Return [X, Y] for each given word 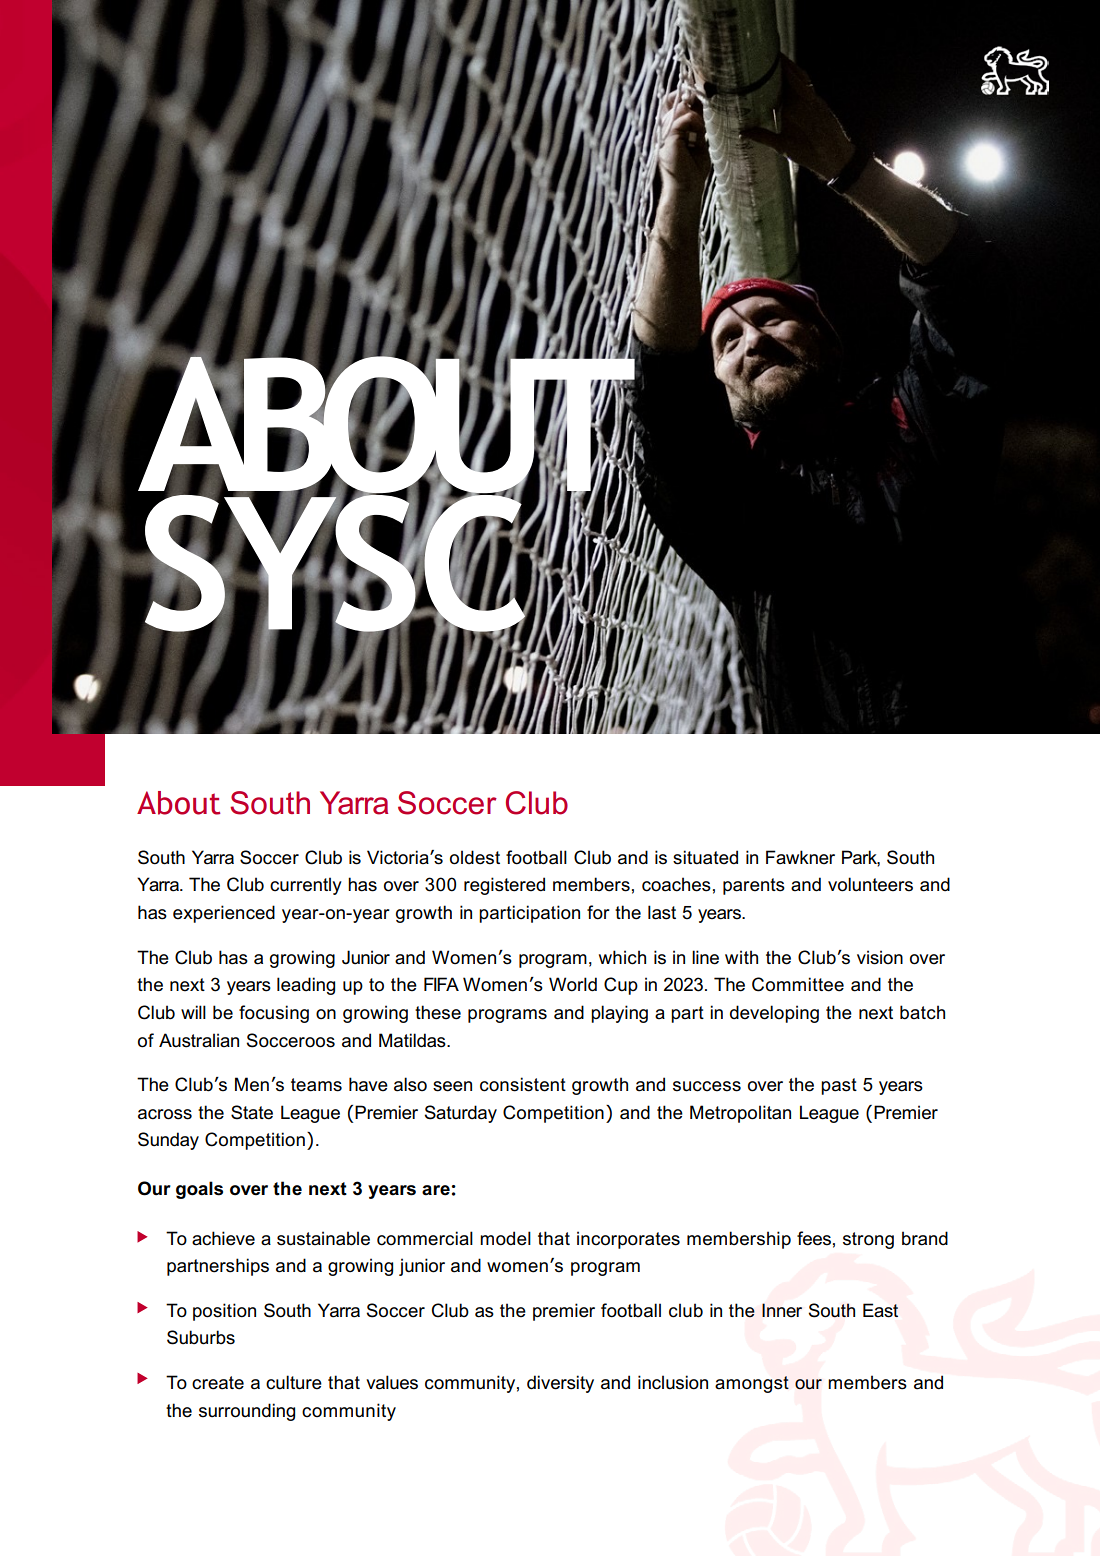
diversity [560, 1384]
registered [504, 886]
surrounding [247, 1412]
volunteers [870, 884]
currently [306, 886]
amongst [752, 1384]
